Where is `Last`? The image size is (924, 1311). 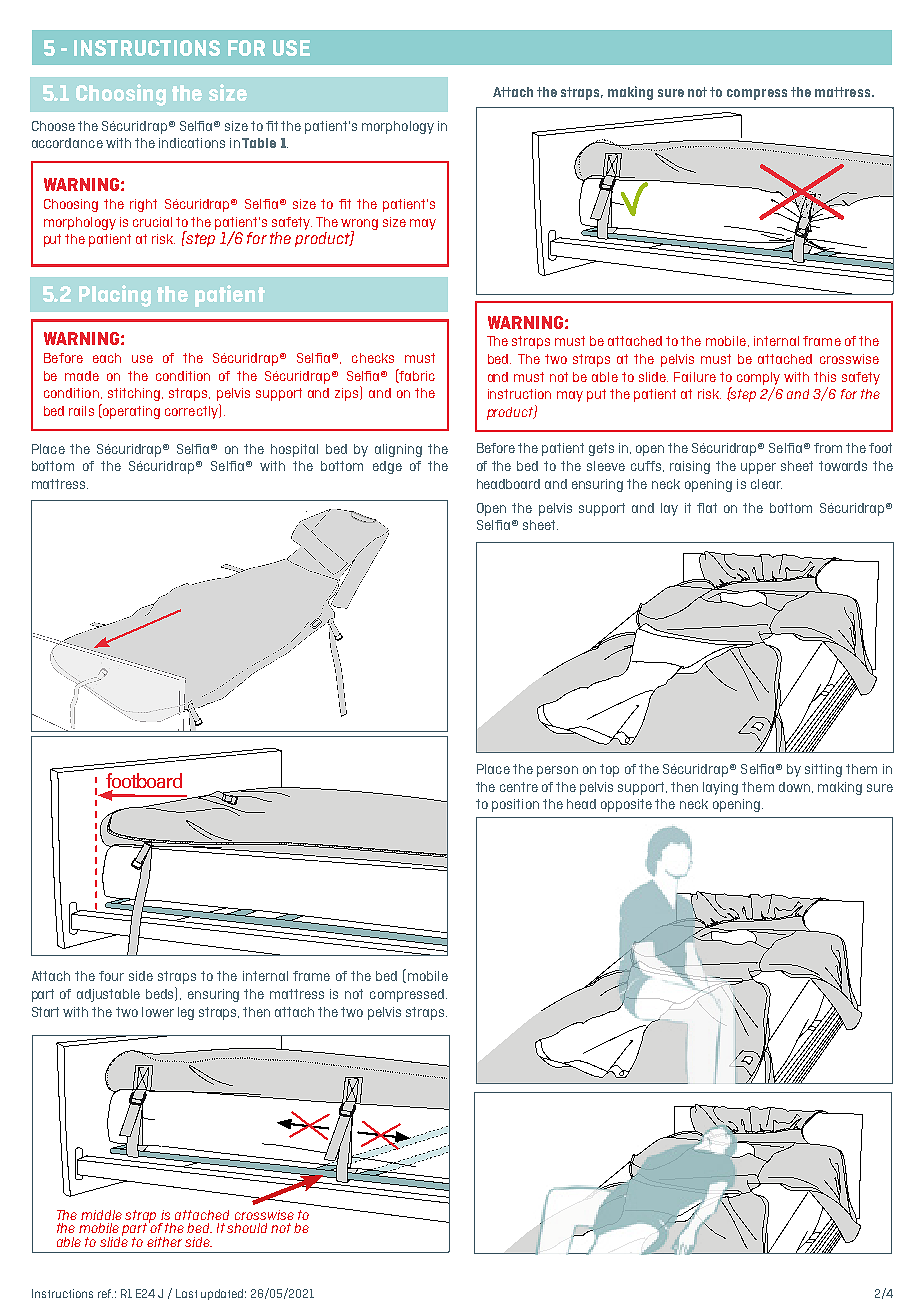 Last is located at coordinates (186, 1293).
